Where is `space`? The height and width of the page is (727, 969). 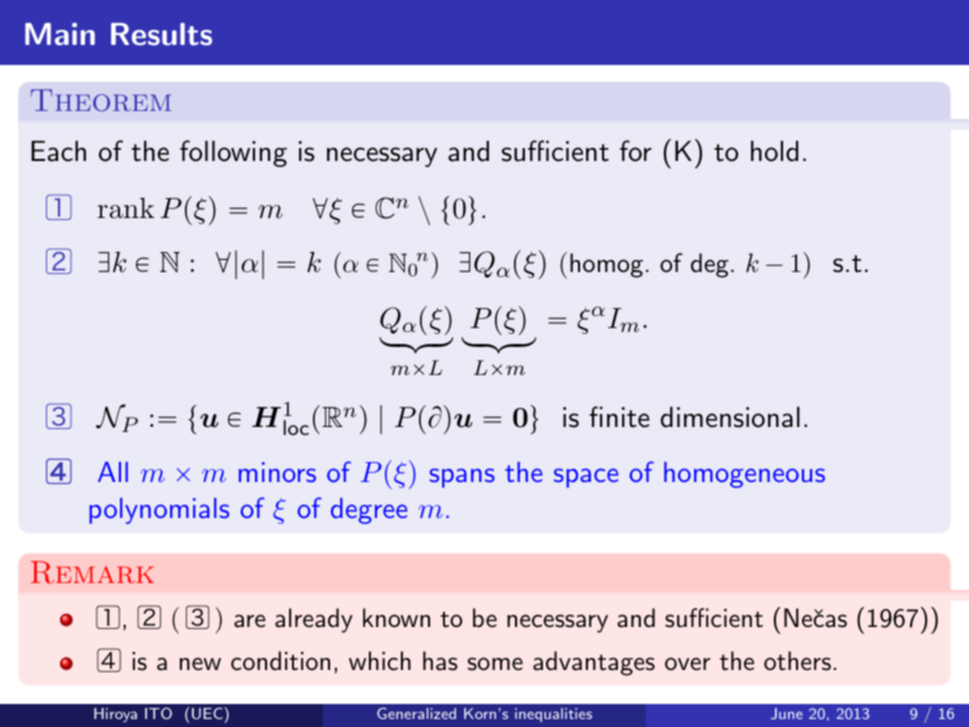
space is located at coordinates (586, 478).
